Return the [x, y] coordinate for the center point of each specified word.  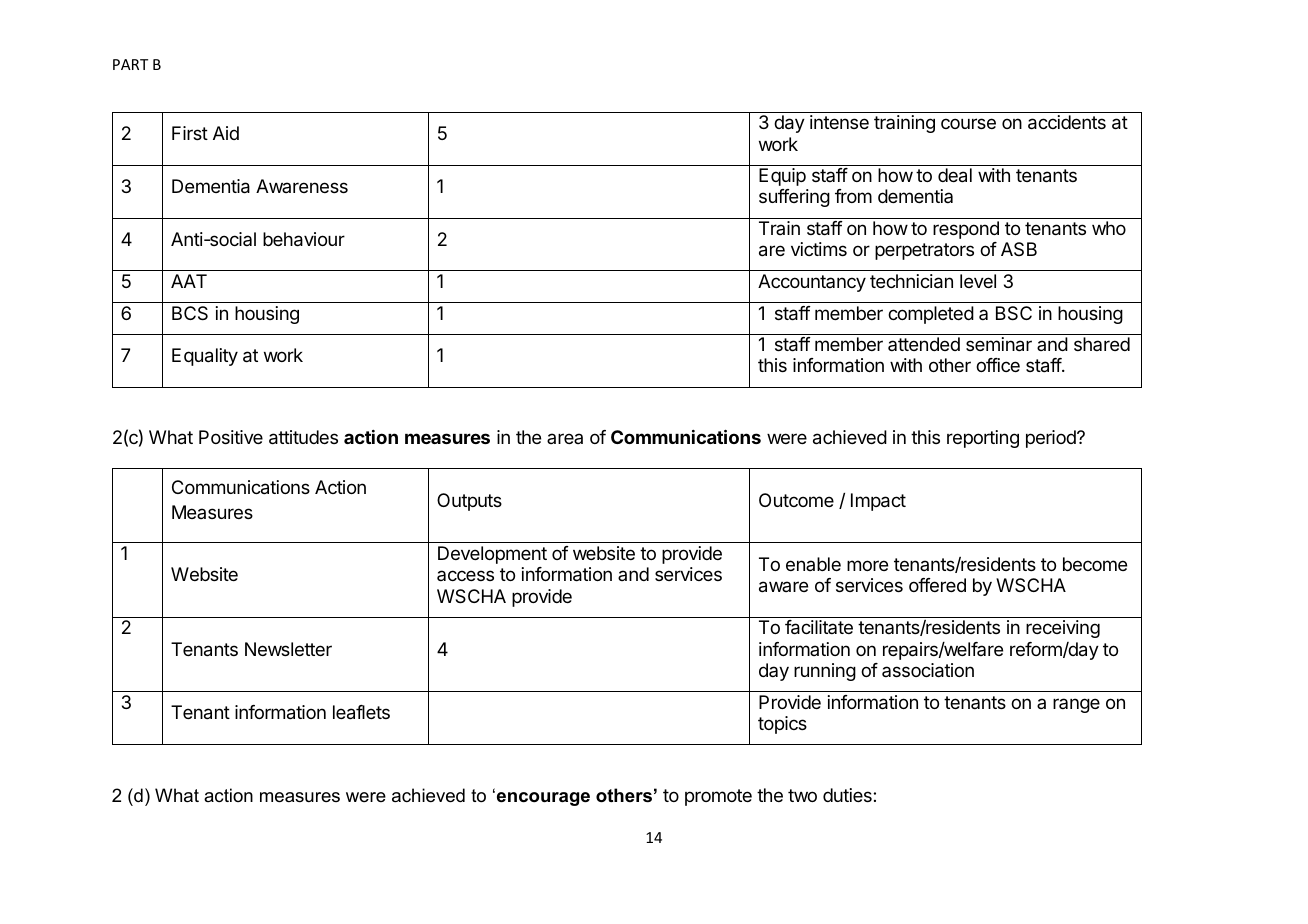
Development [492, 555]
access [465, 575]
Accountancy [812, 283]
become [1095, 564]
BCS [190, 313]
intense [839, 122]
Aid [226, 133]
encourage [543, 799]
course [968, 123]
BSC [1014, 313]
